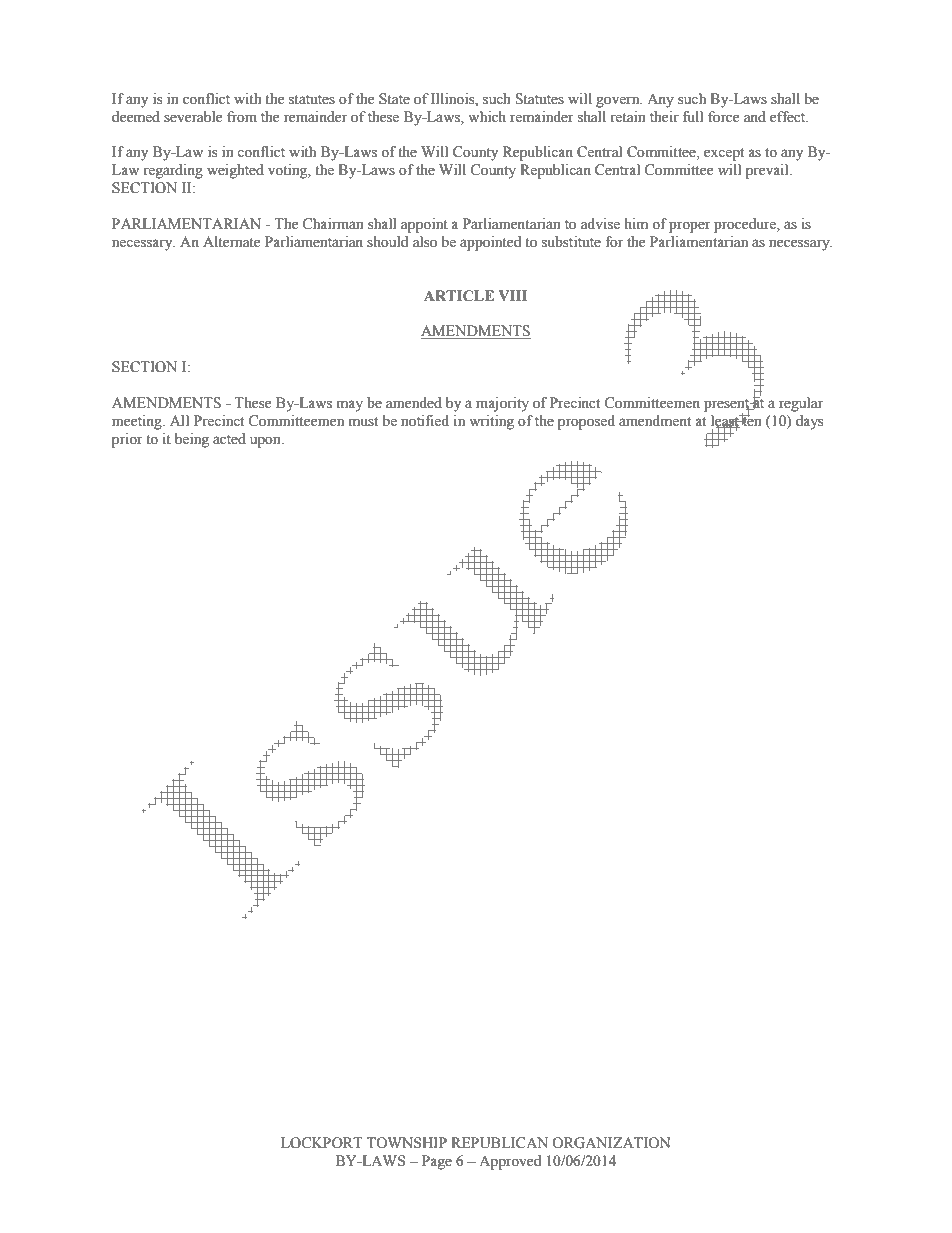  What do you see at coordinates (491, 422) in the screenshot?
I see `writing` at bounding box center [491, 422].
